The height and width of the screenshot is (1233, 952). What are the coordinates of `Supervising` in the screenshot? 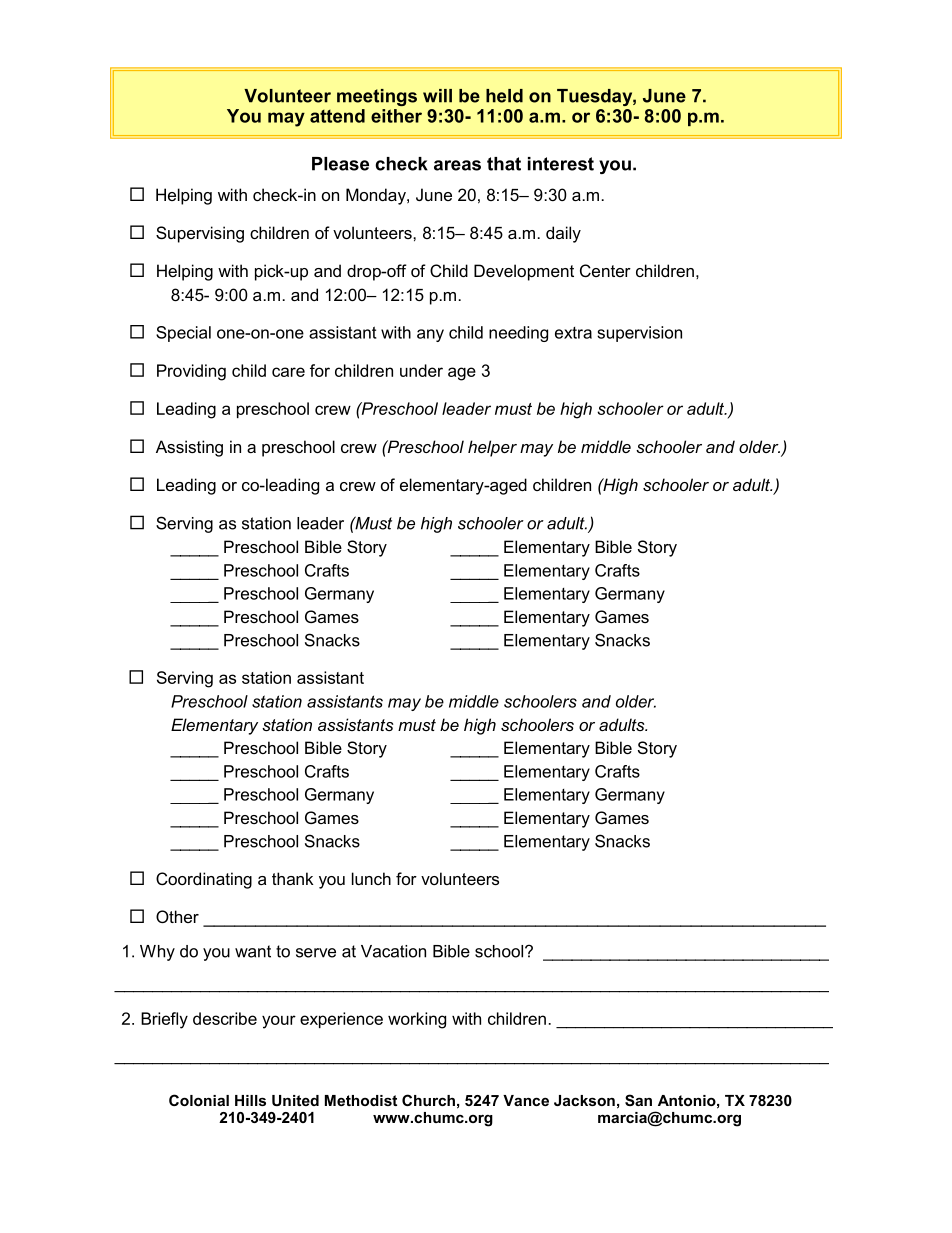 It's located at (200, 234).
